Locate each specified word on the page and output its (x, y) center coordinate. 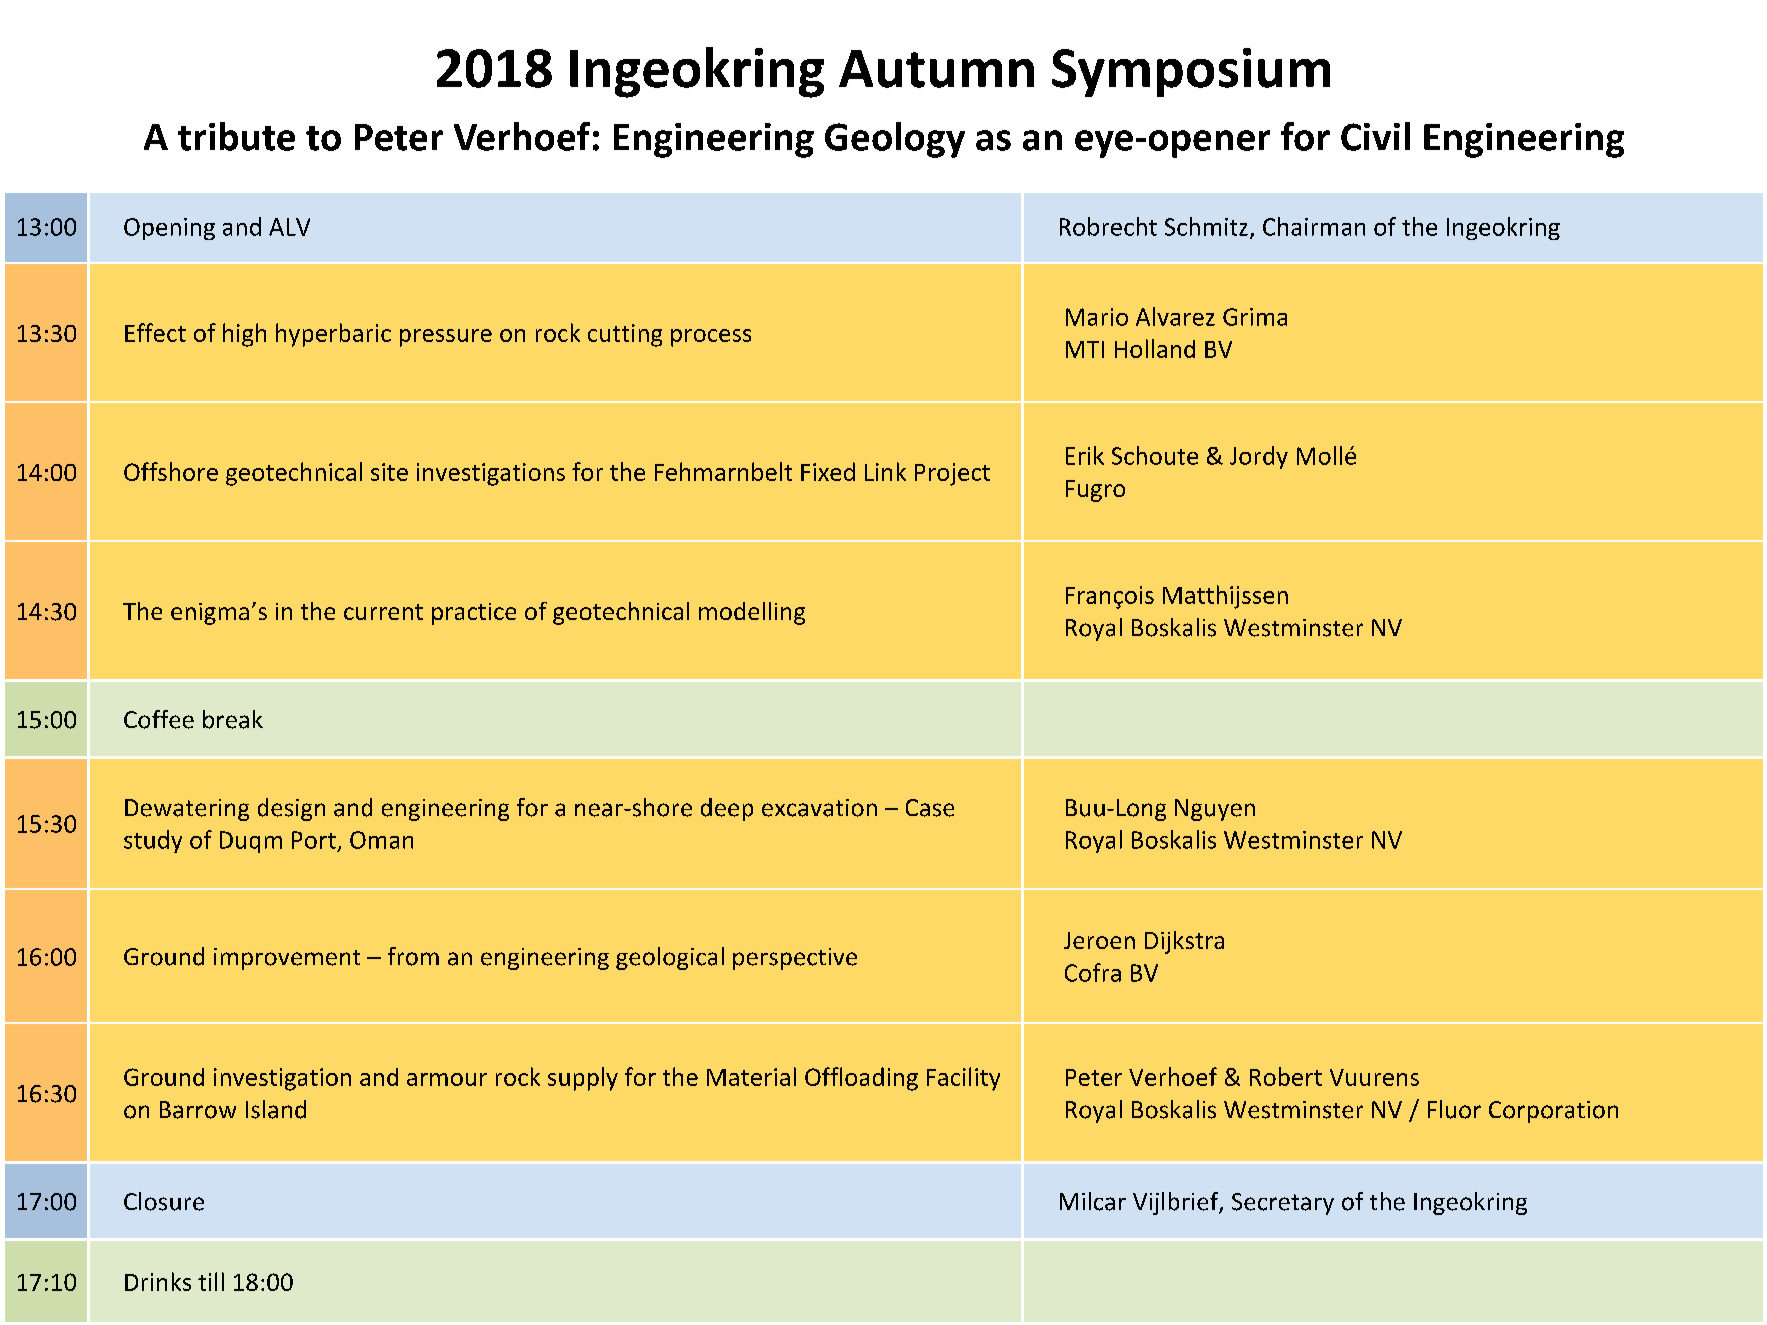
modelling (752, 613)
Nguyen (1215, 810)
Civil (1375, 136)
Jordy (1259, 457)
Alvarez (1175, 316)
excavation (819, 808)
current (383, 612)
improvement (287, 959)
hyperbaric (333, 335)
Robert (1286, 1076)
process (711, 338)
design (291, 809)
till (211, 1281)
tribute (236, 136)
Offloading (861, 1079)
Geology (895, 140)
